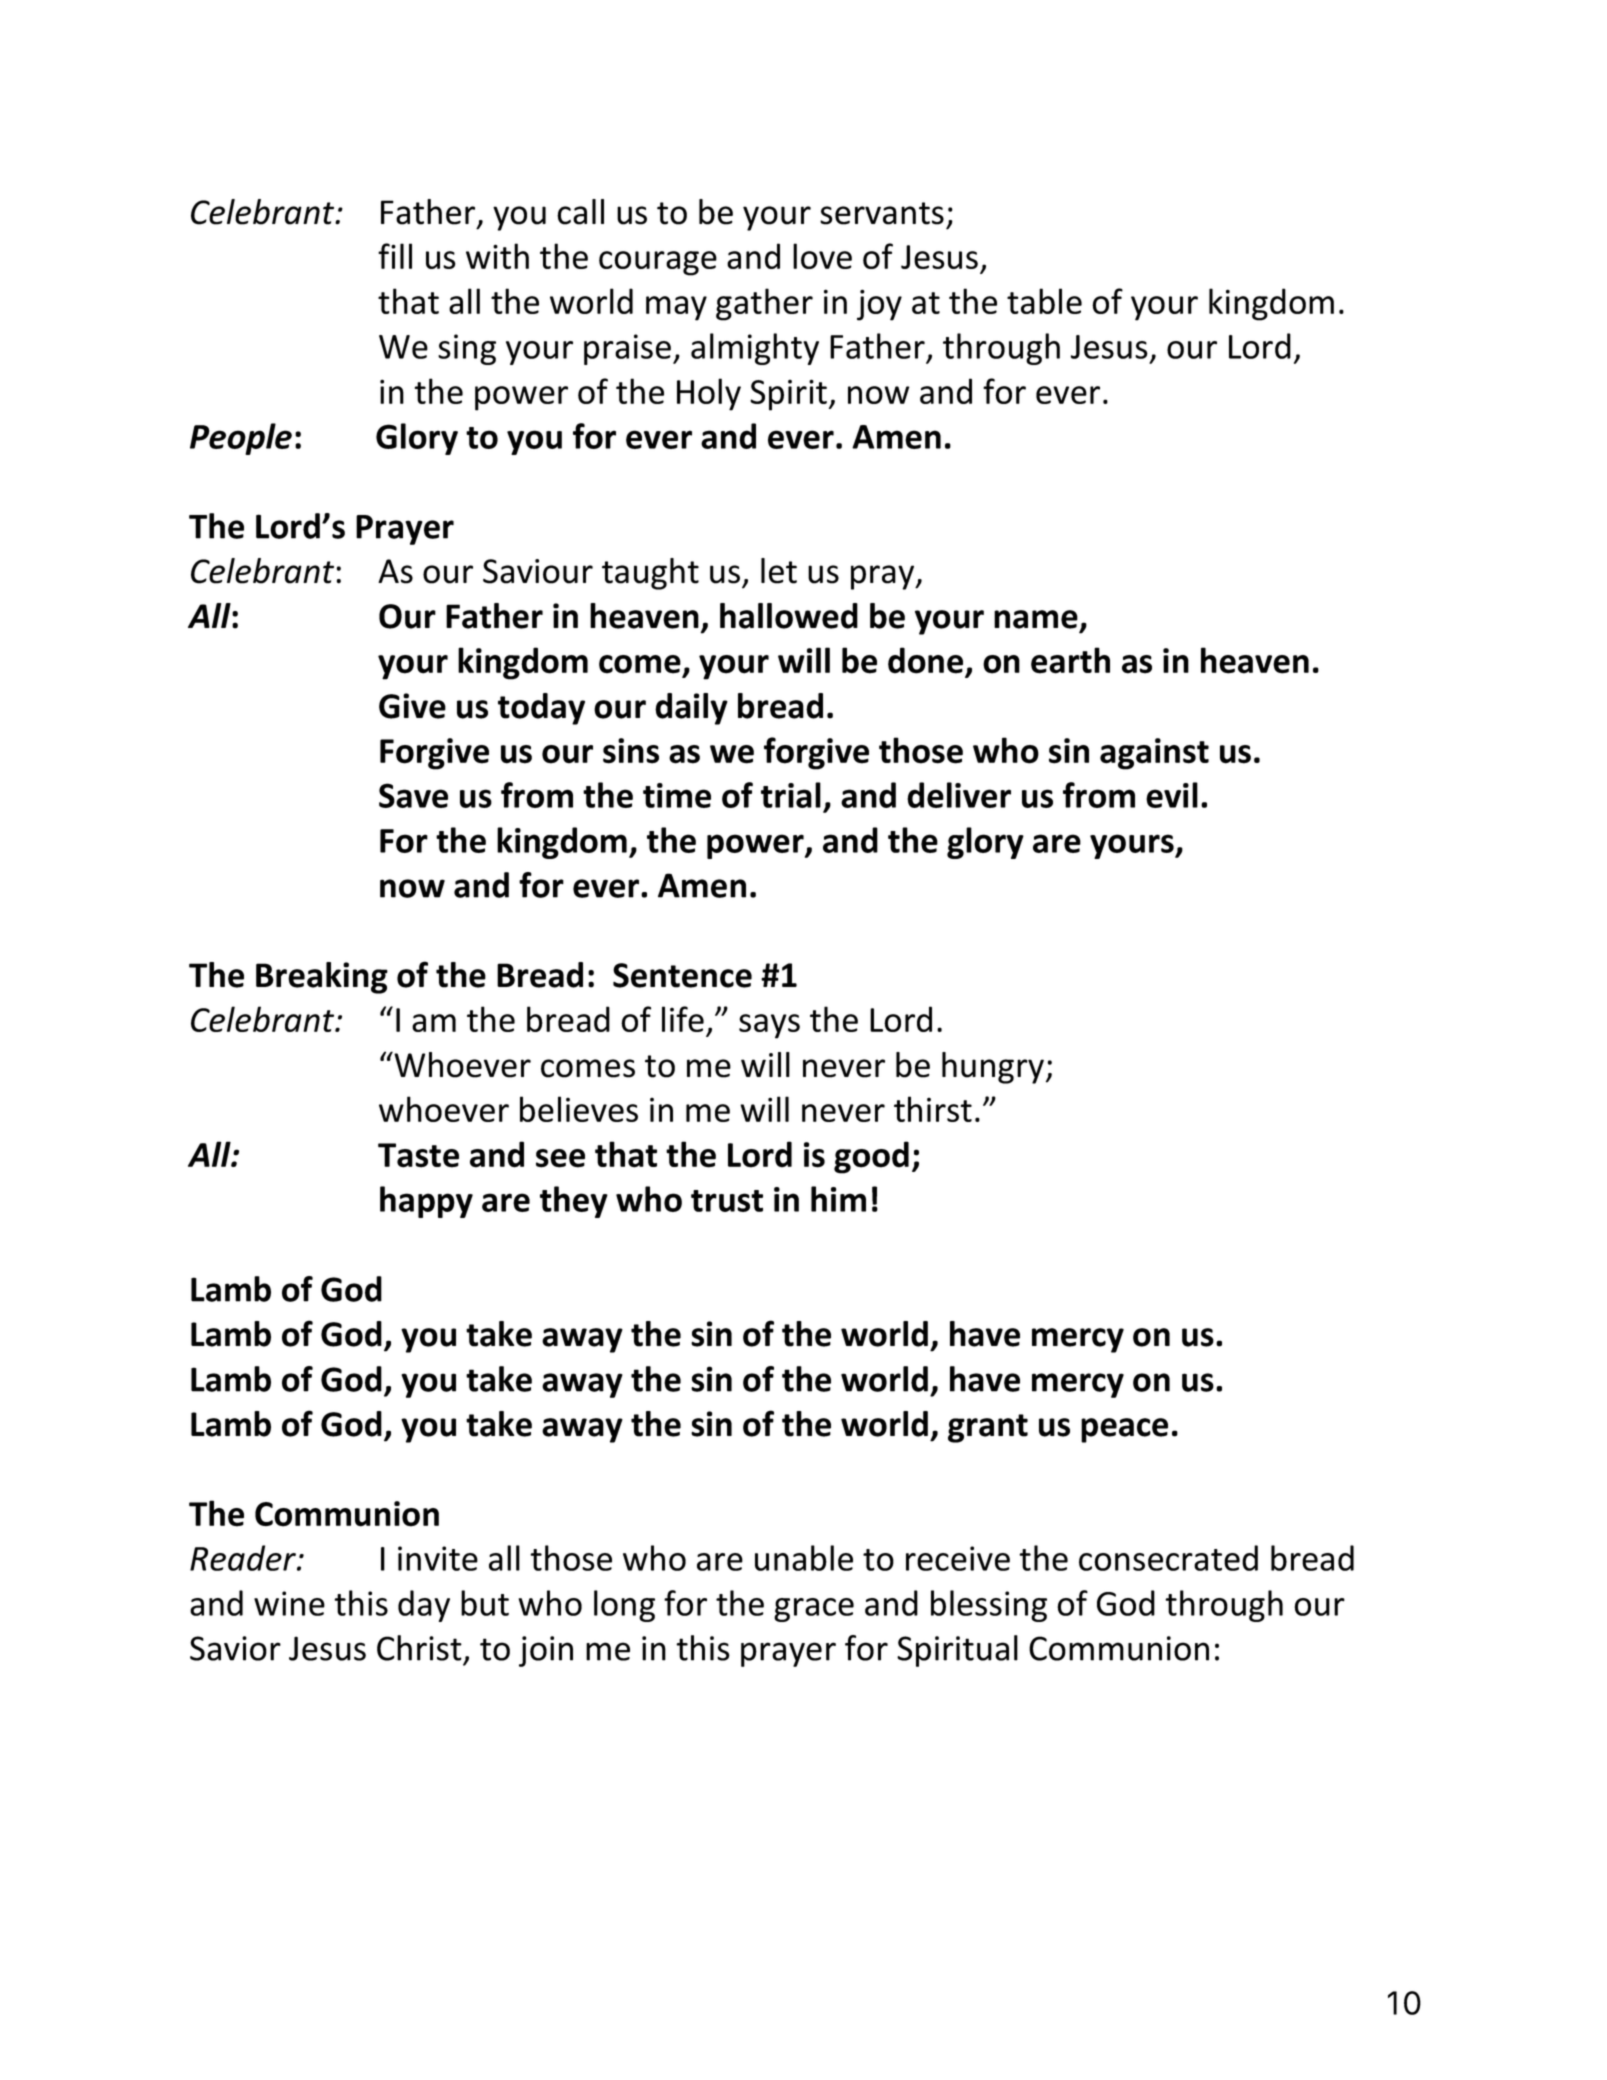 Image resolution: width=1607 pixels, height=2080 pixels. What do you see at coordinates (727, 1201) in the document?
I see `trust` at bounding box center [727, 1201].
